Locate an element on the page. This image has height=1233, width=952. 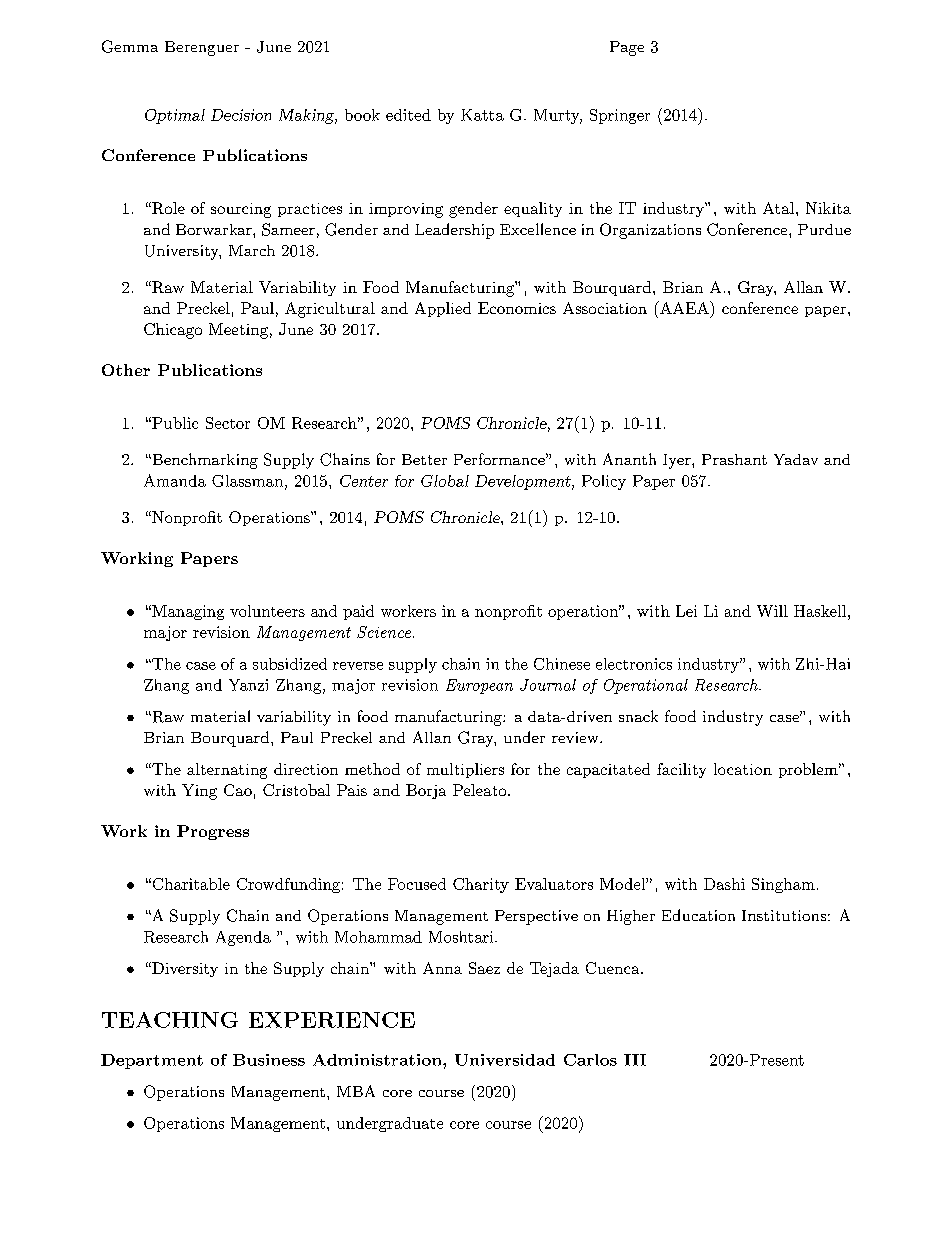
edited is located at coordinates (408, 115).
